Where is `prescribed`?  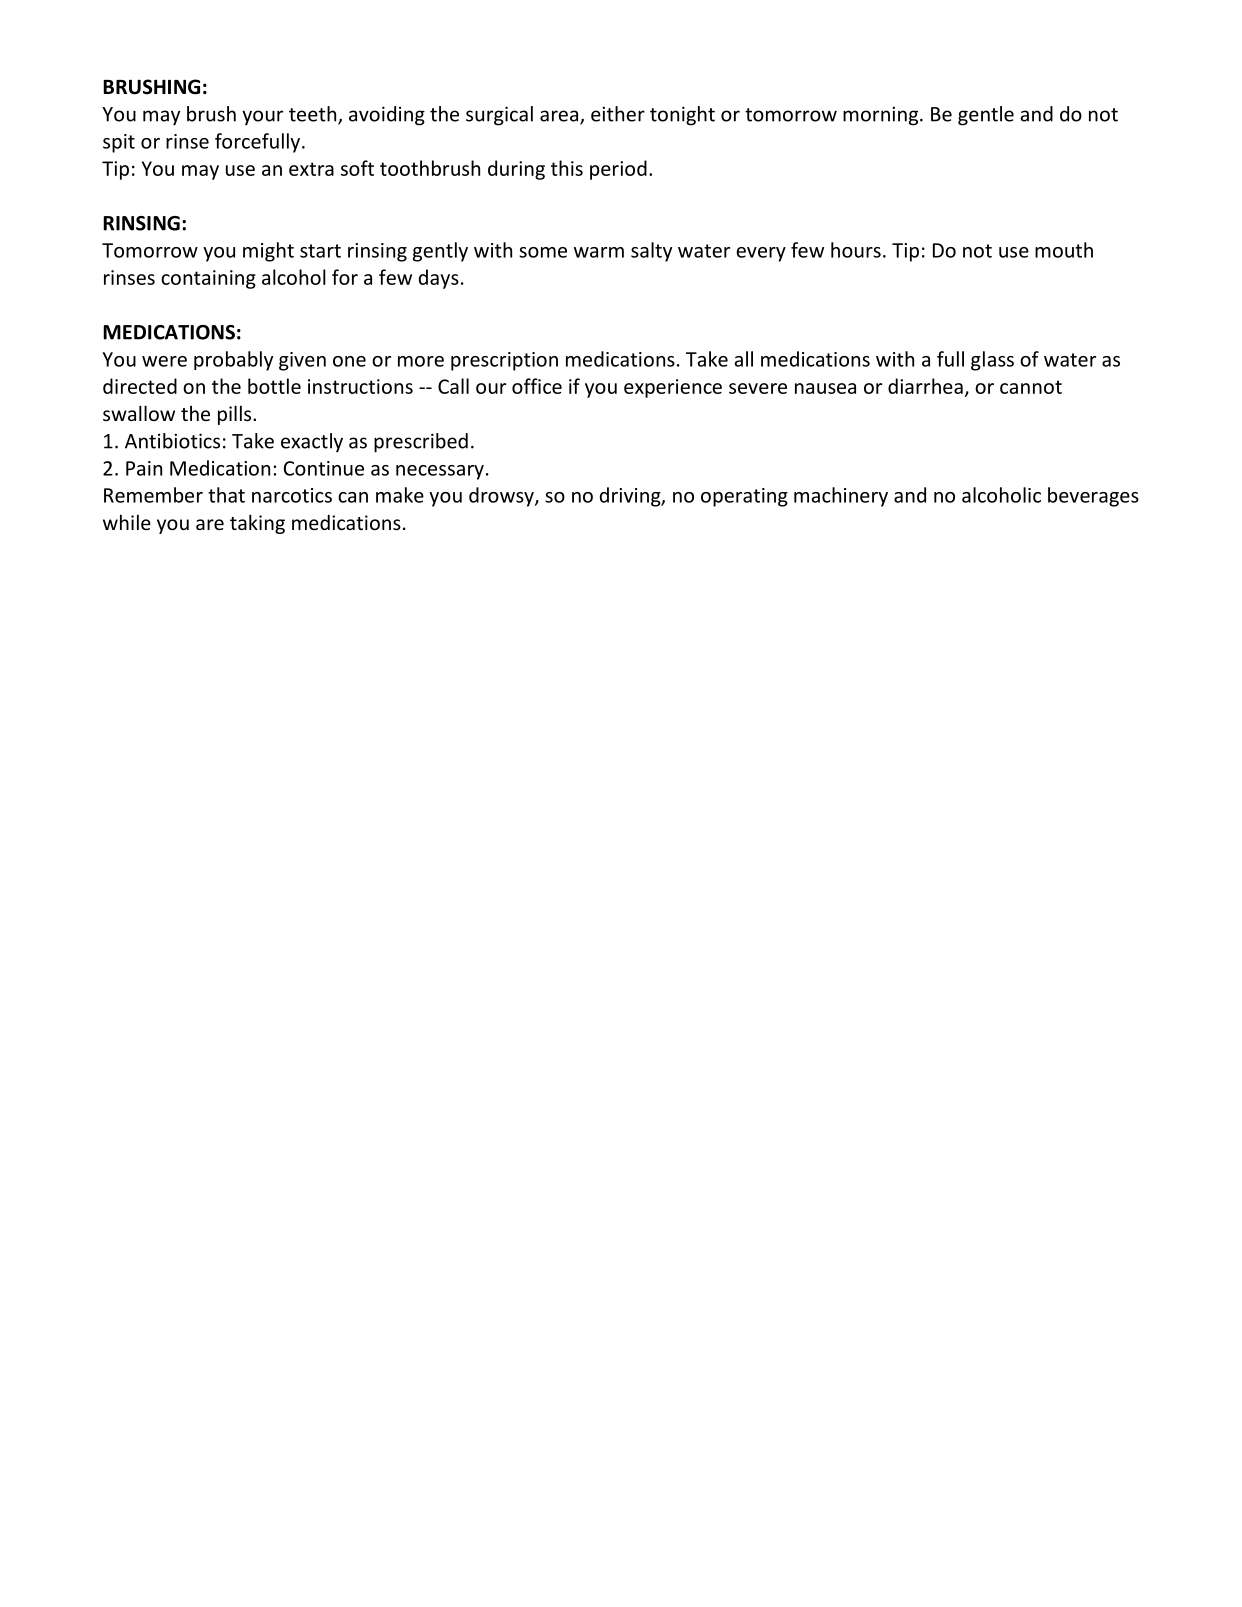 prescribed is located at coordinates (421, 443).
